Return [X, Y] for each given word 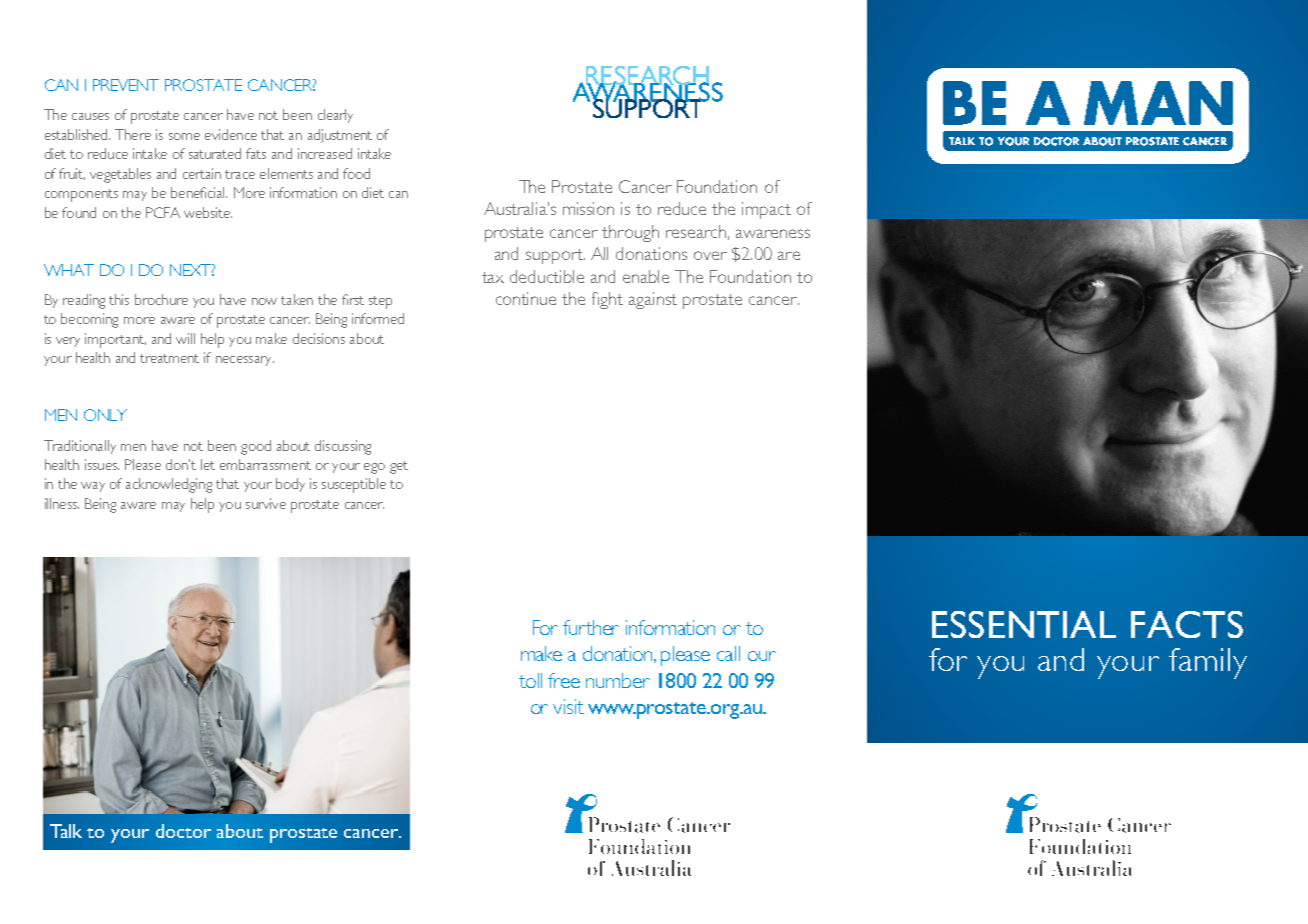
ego [374, 468]
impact [766, 210]
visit [568, 706]
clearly [335, 116]
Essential [1024, 624]
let [208, 464]
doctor [183, 831]
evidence [231, 134]
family [1208, 663]
